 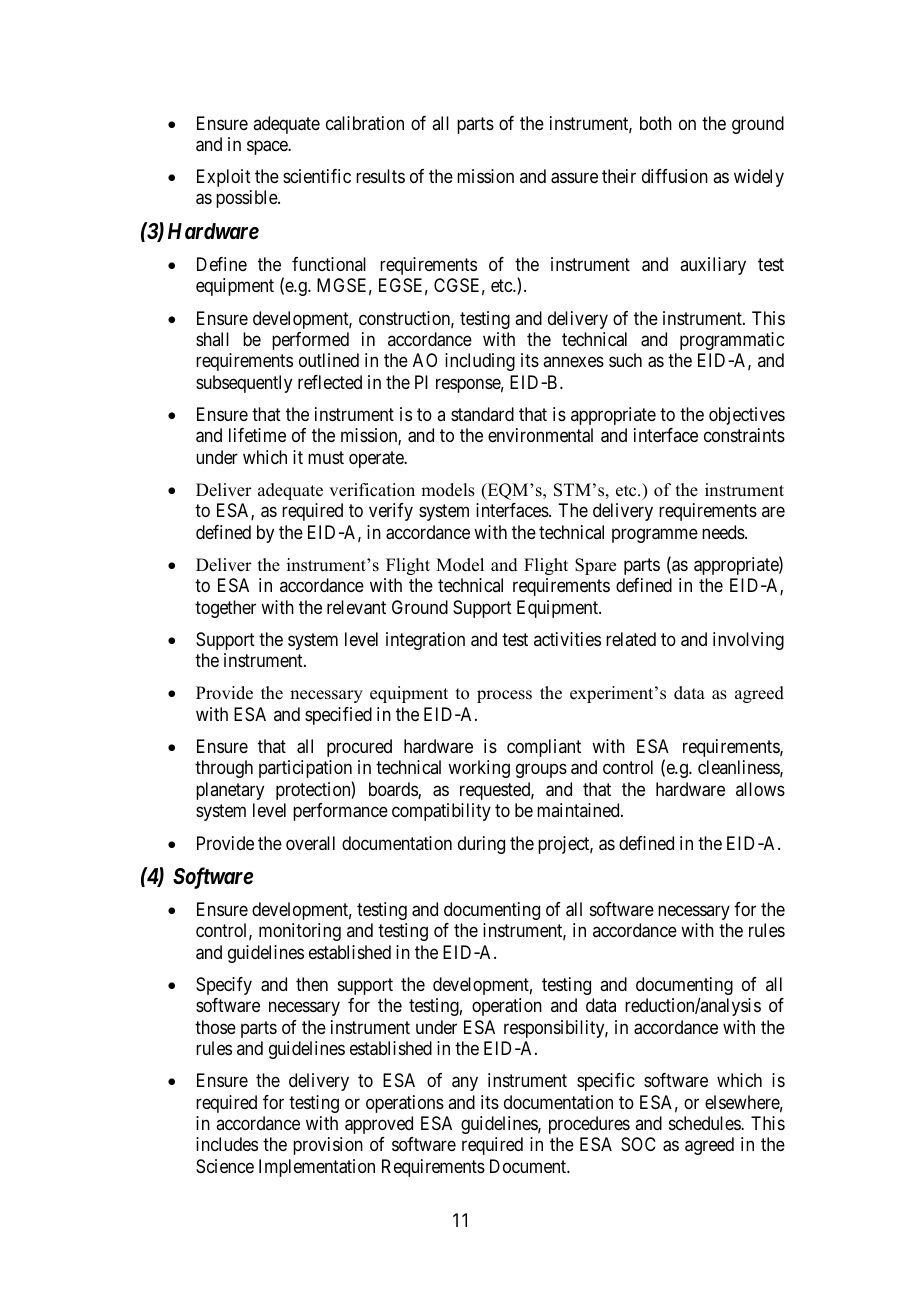 I want to click on needs, so click(x=724, y=532).
